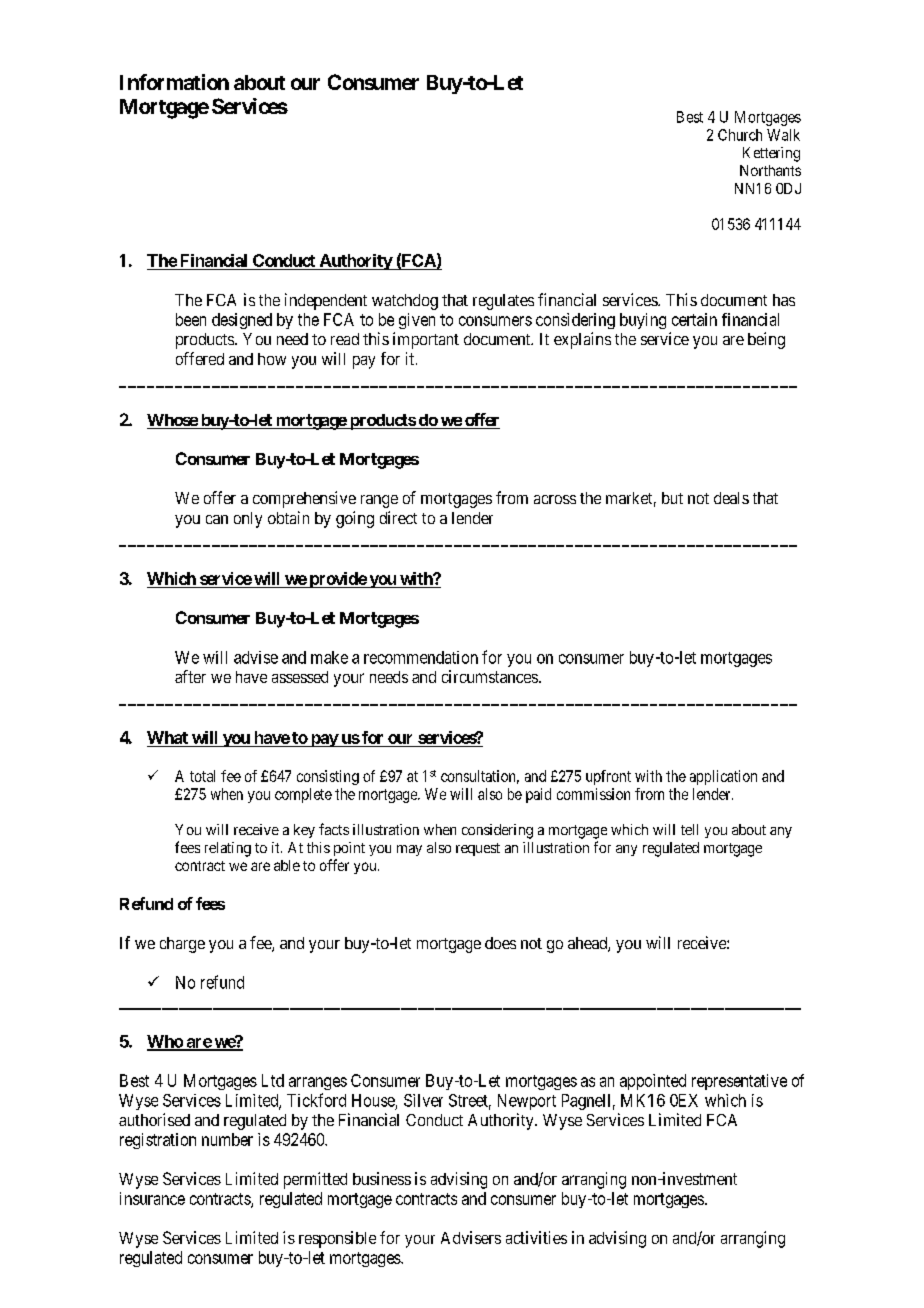  What do you see at coordinates (272, 359) in the document?
I see `how` at bounding box center [272, 359].
